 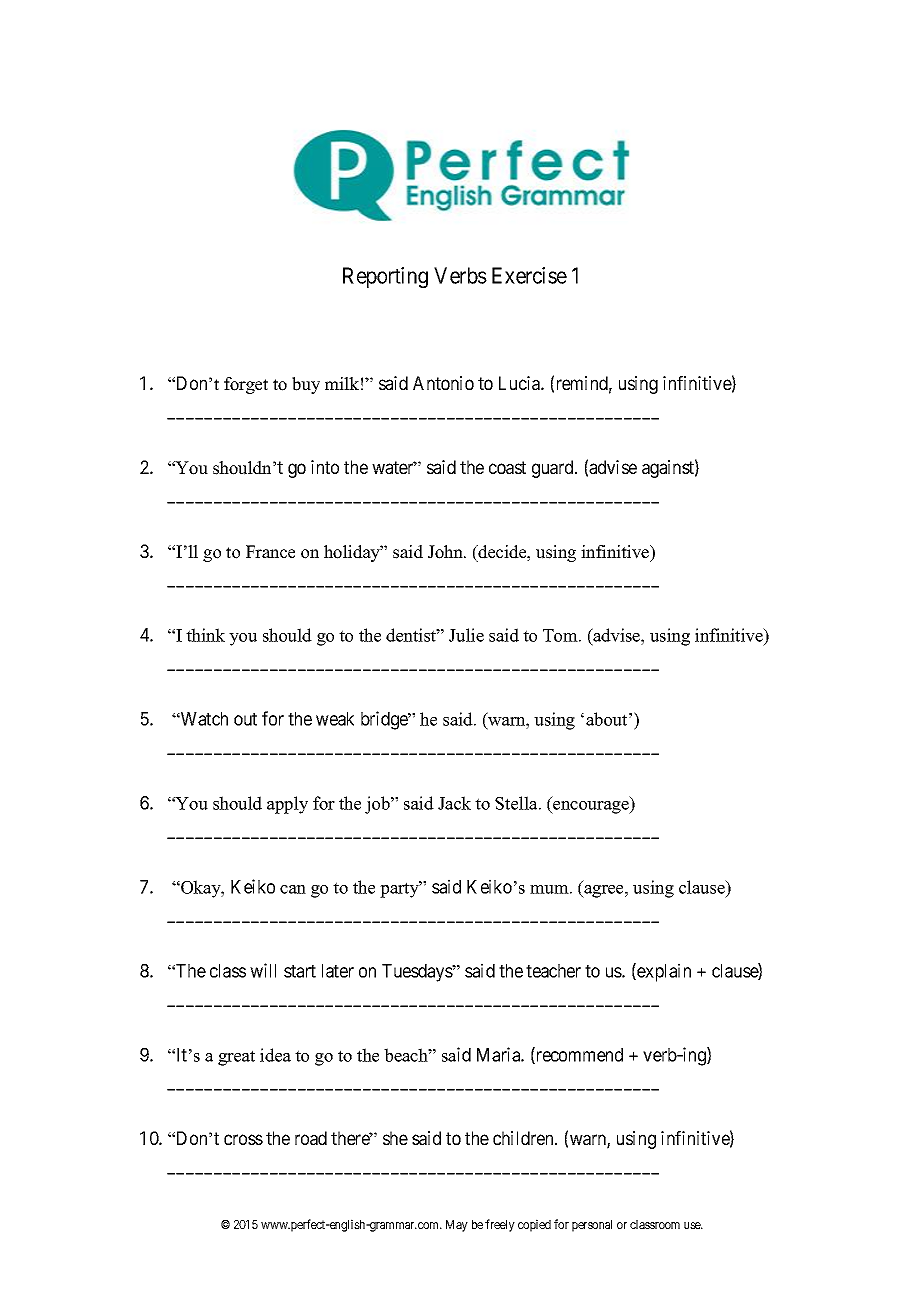 I want to click on Exercise, so click(x=529, y=275).
